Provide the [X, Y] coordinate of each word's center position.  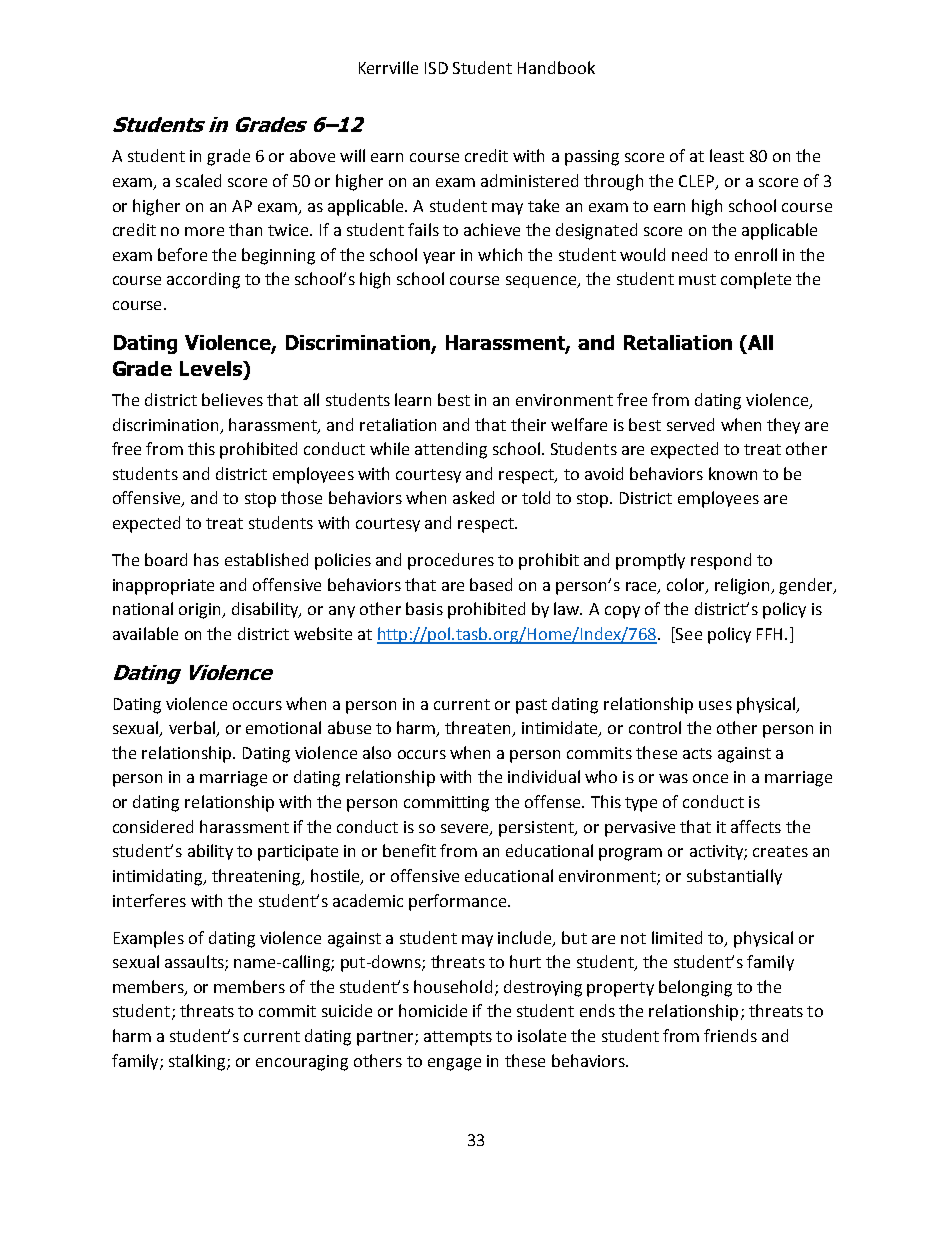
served [690, 424]
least [727, 155]
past [531, 706]
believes [232, 399]
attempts [458, 1038]
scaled [198, 180]
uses [715, 705]
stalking [198, 1062]
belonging [695, 988]
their [528, 424]
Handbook [556, 67]
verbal [193, 729]
